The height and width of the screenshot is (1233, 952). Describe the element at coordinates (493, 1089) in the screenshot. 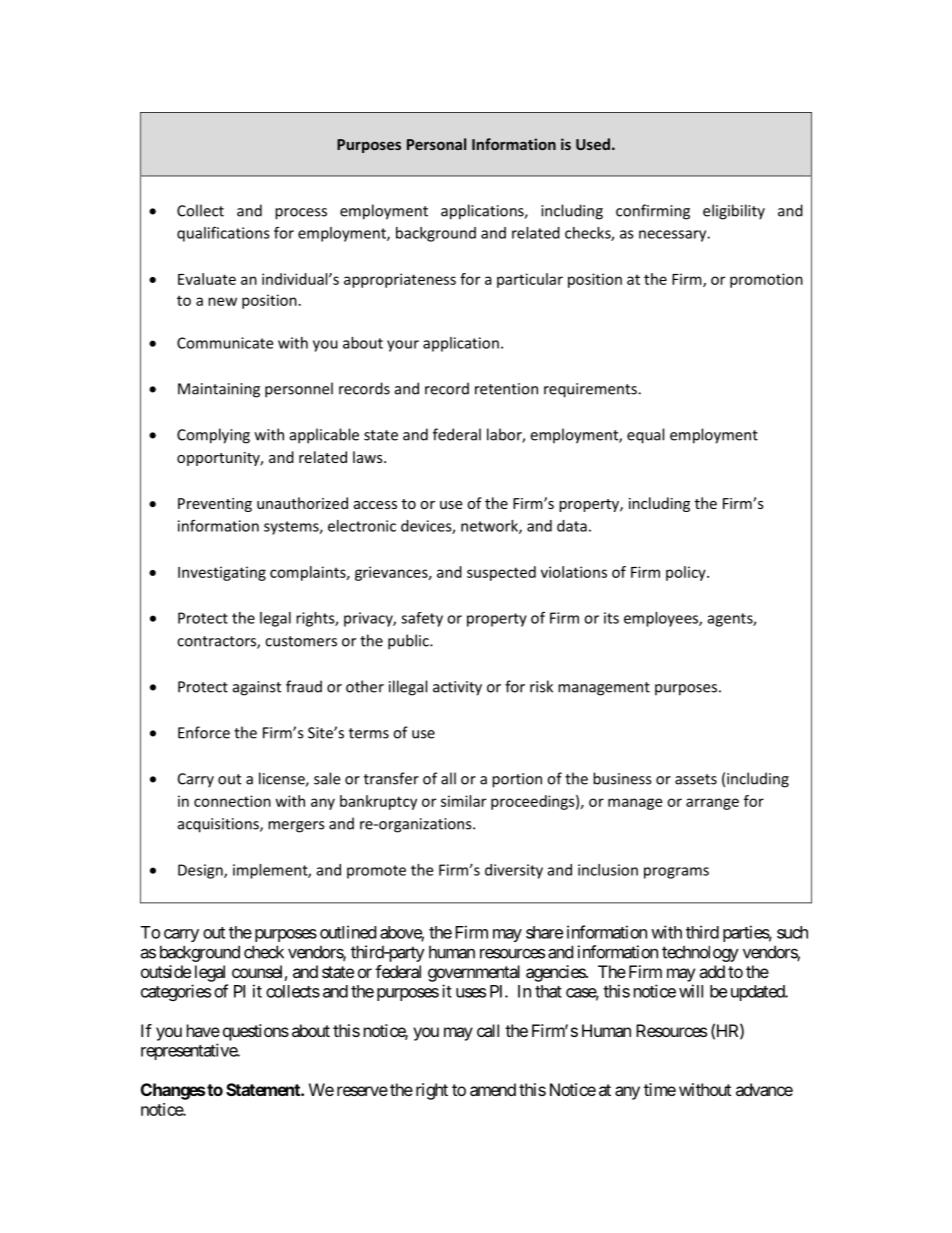

I see `amend` at that location.
